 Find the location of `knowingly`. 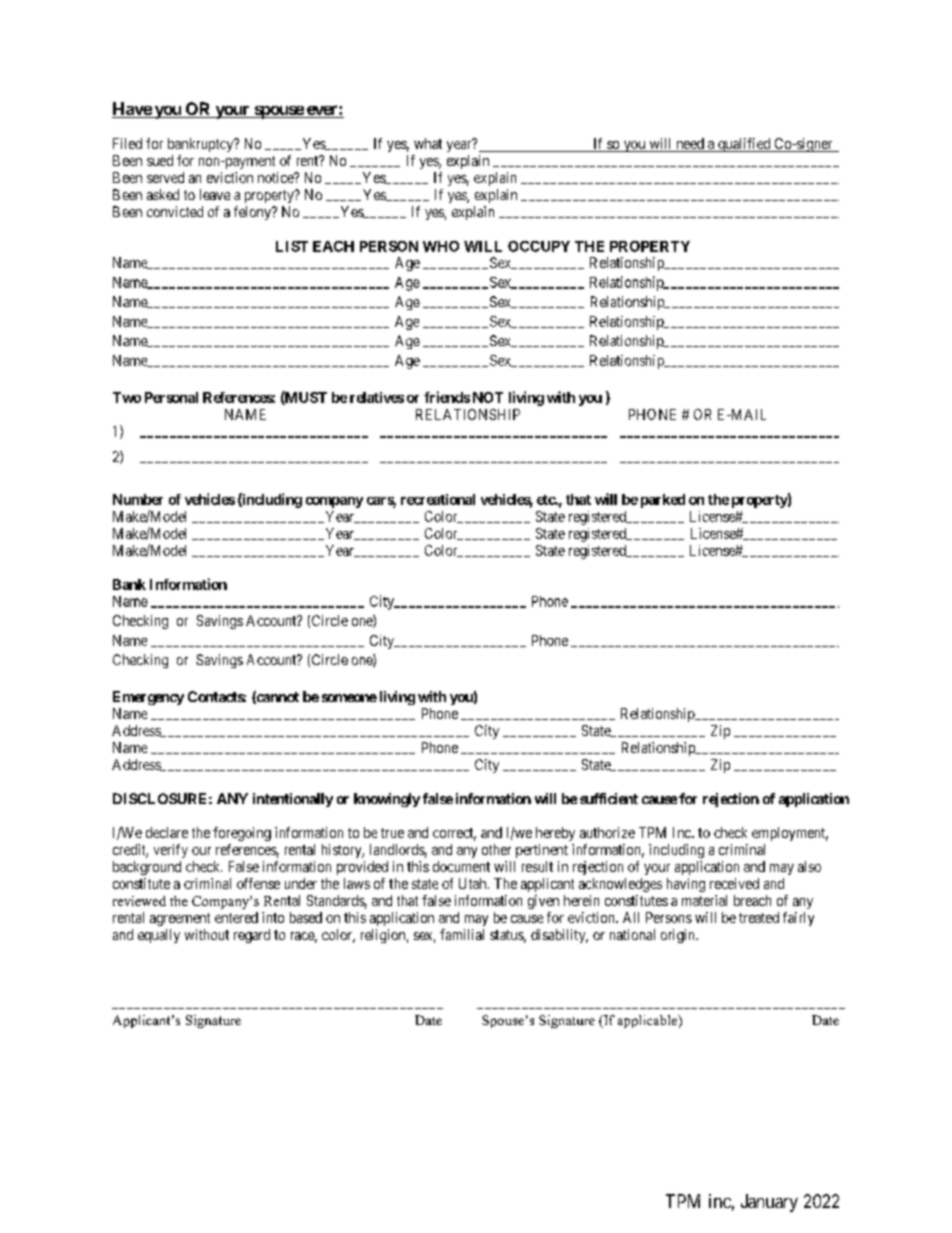

knowingly is located at coordinates (387, 800).
